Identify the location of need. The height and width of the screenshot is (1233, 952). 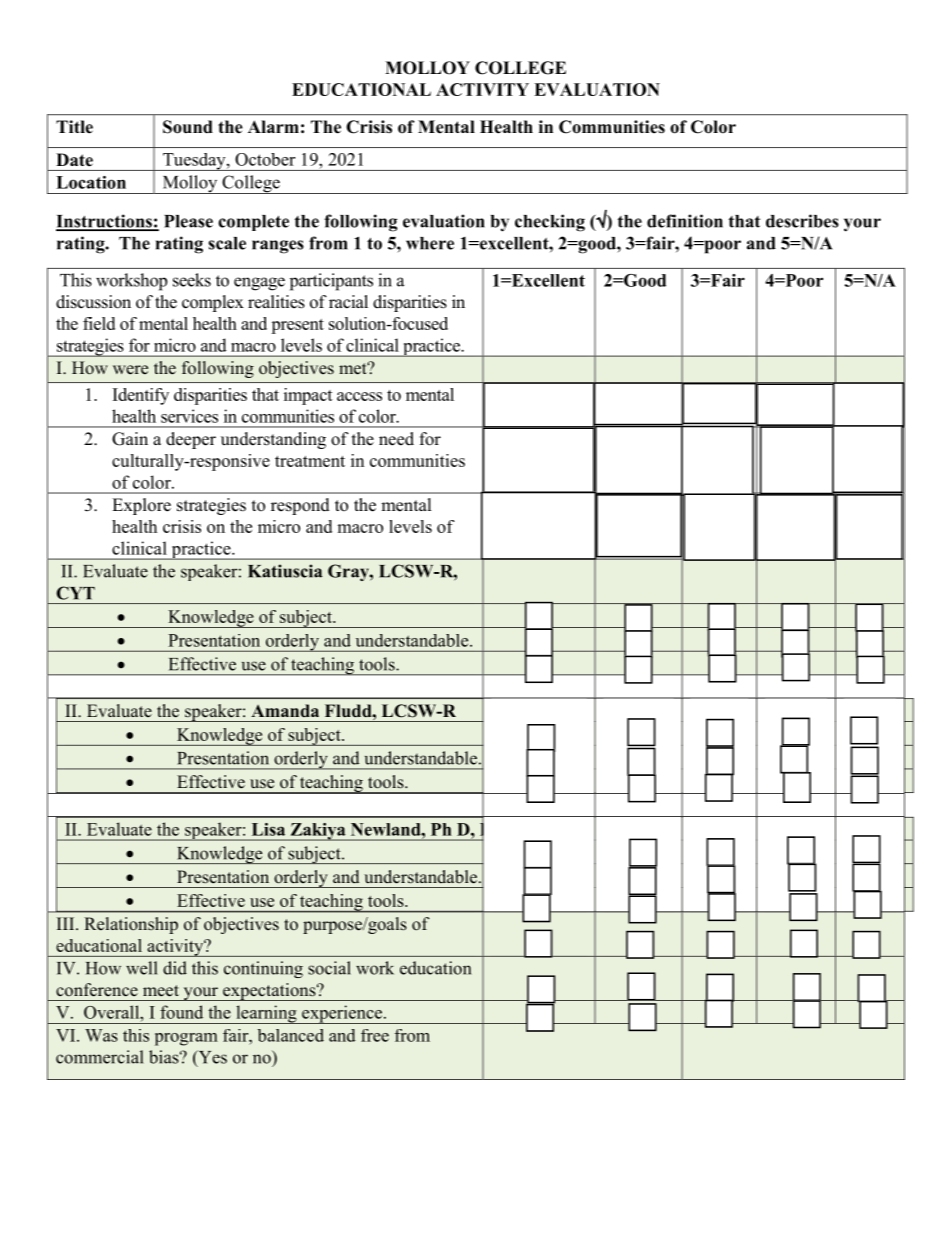
(396, 439).
